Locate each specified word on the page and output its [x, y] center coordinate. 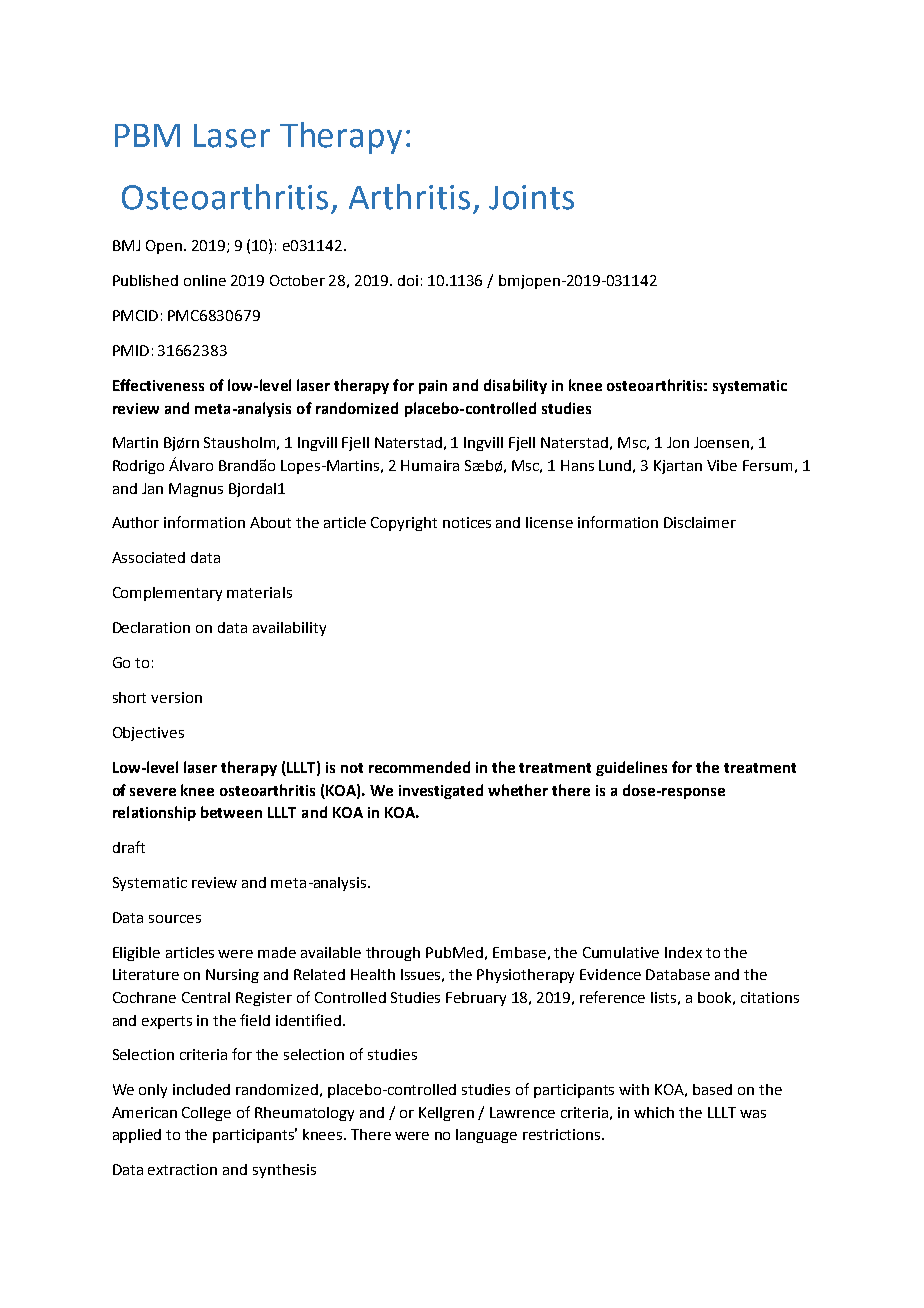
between [231, 812]
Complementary [167, 594]
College [206, 1114]
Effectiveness [158, 385]
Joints [531, 197]
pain [433, 387]
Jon [678, 442]
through [393, 954]
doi [408, 280]
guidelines [631, 768]
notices [467, 522]
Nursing [232, 976]
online [205, 280]
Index [683, 952]
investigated [441, 791]
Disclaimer [700, 522]
